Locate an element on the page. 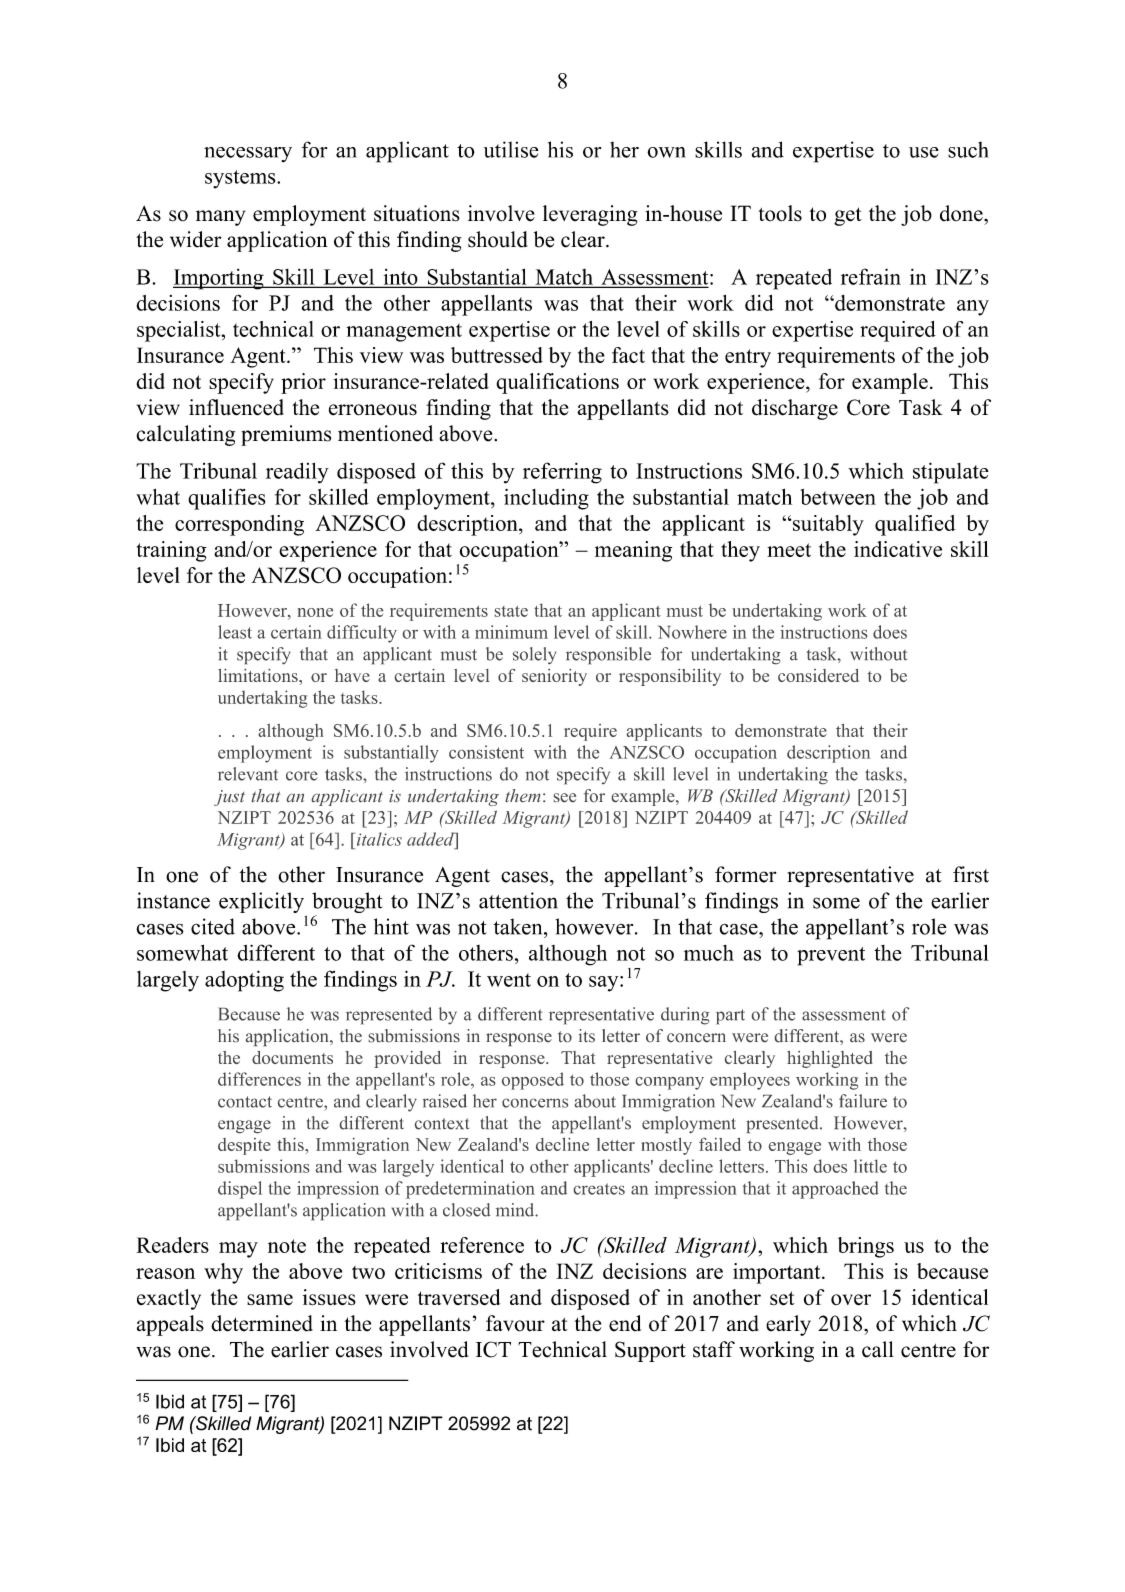 This page has height=1592, width=1125. qualifications is located at coordinates (557, 383).
